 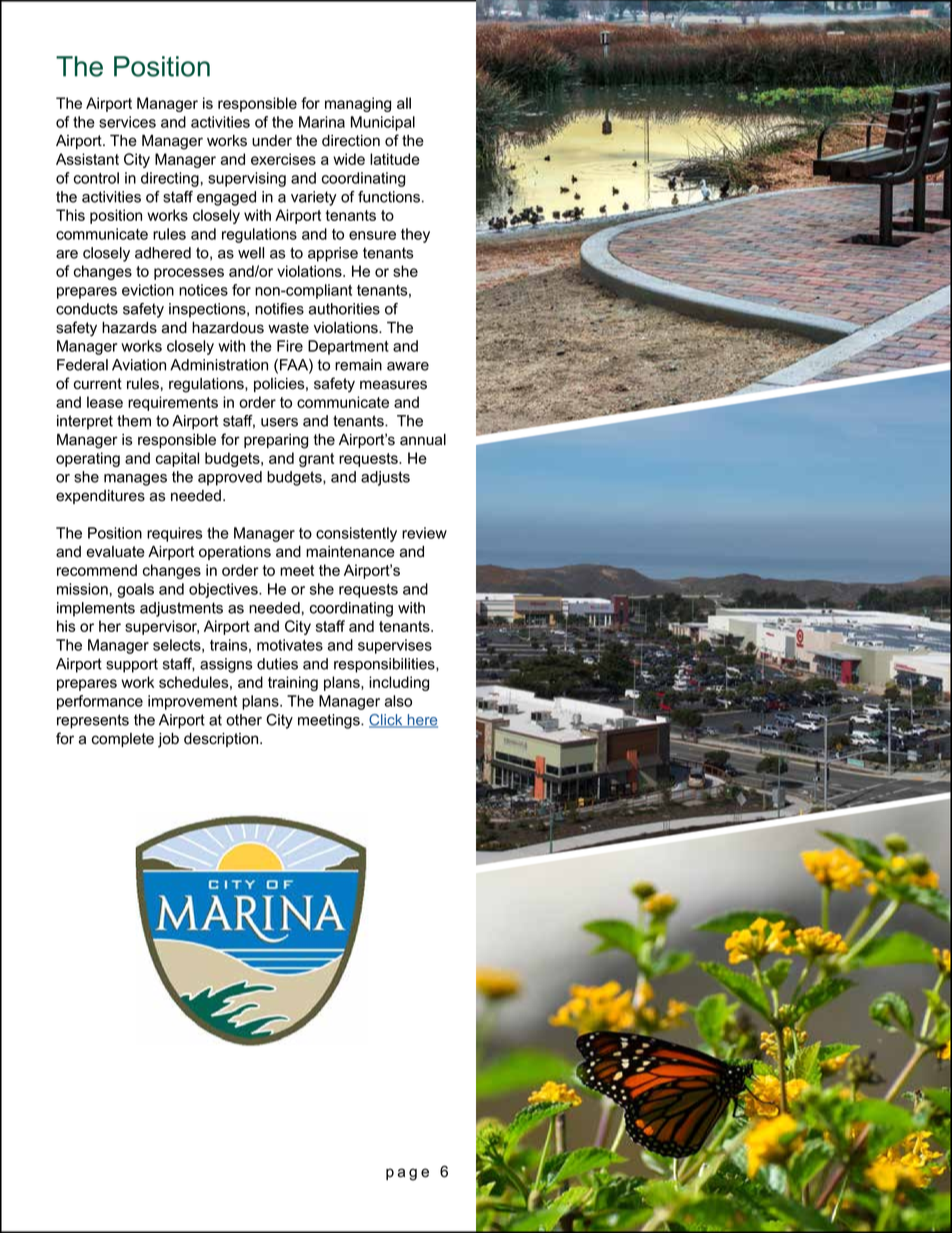 I want to click on assigns, so click(x=226, y=665).
